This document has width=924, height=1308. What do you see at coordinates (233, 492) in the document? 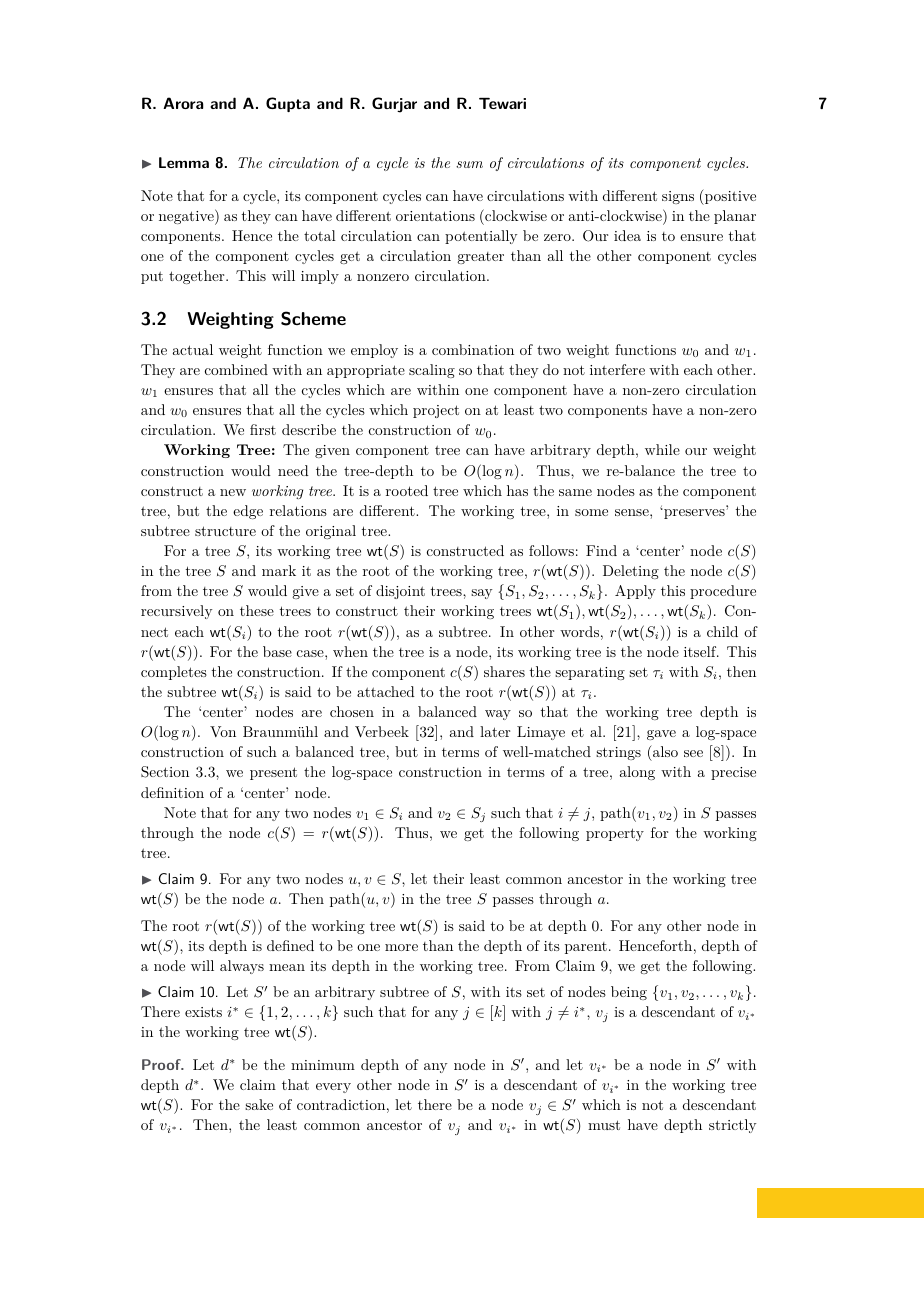
I see `new` at bounding box center [233, 492].
